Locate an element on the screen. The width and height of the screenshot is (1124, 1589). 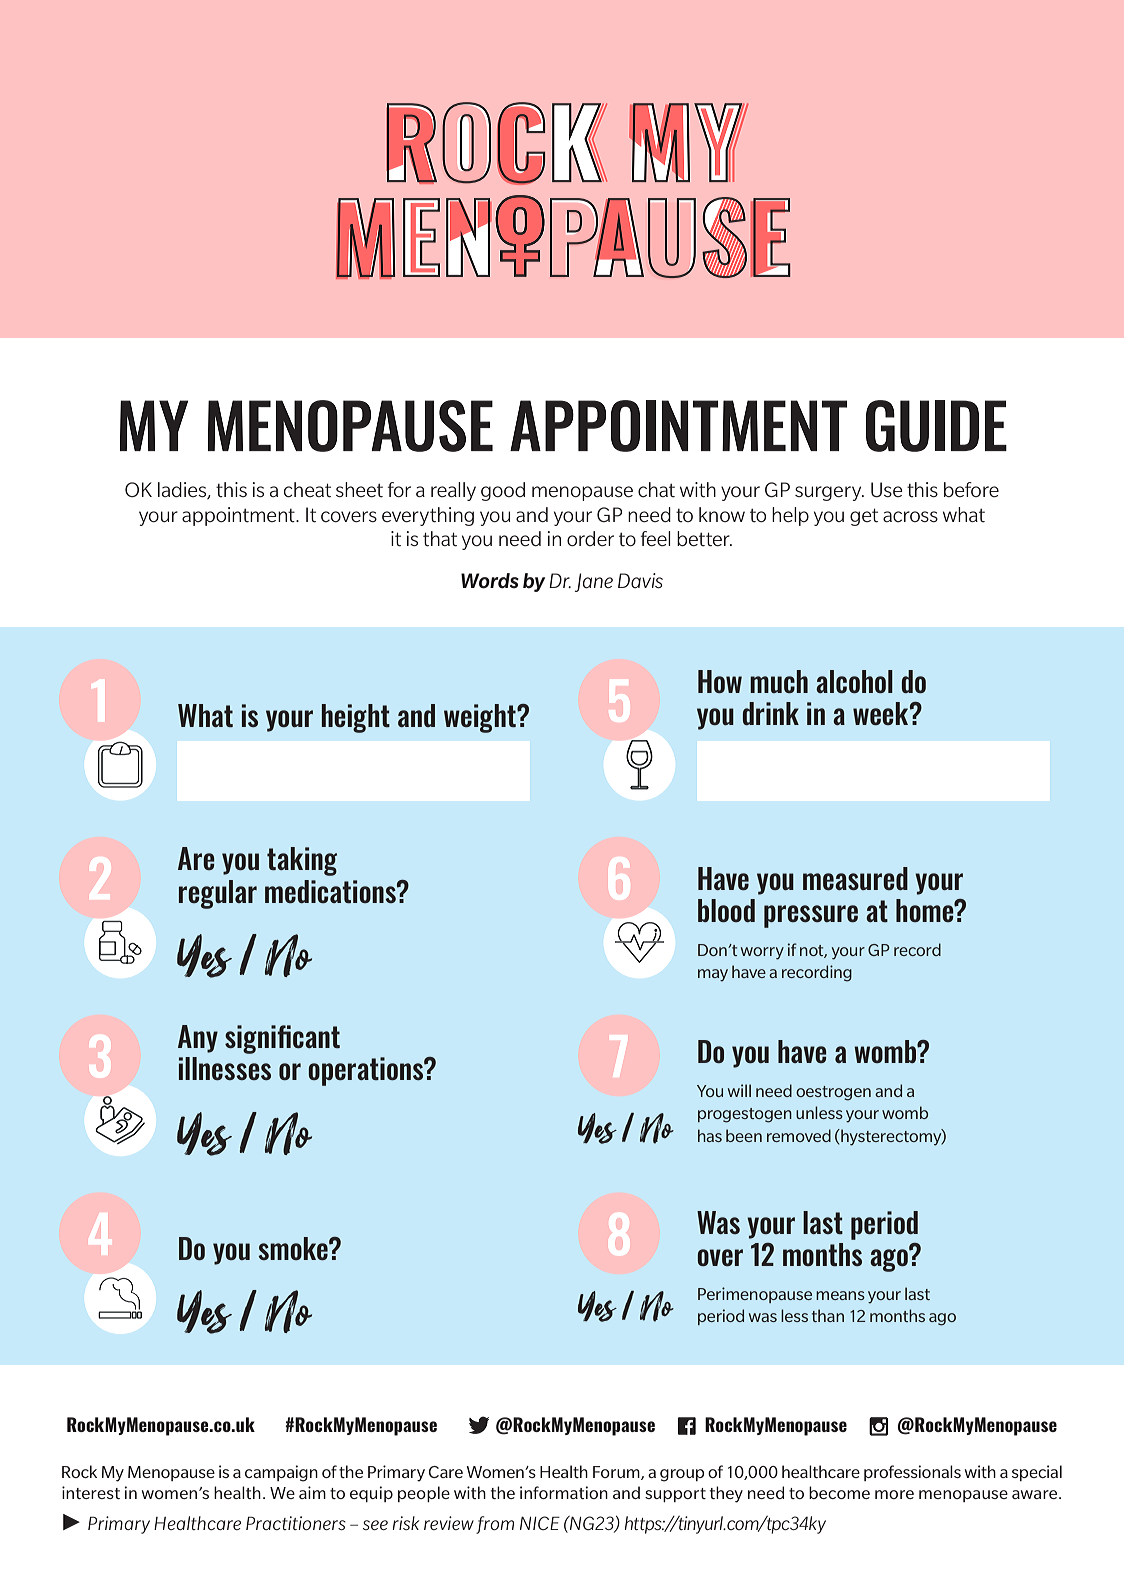
illnesses is located at coordinates (225, 1068).
